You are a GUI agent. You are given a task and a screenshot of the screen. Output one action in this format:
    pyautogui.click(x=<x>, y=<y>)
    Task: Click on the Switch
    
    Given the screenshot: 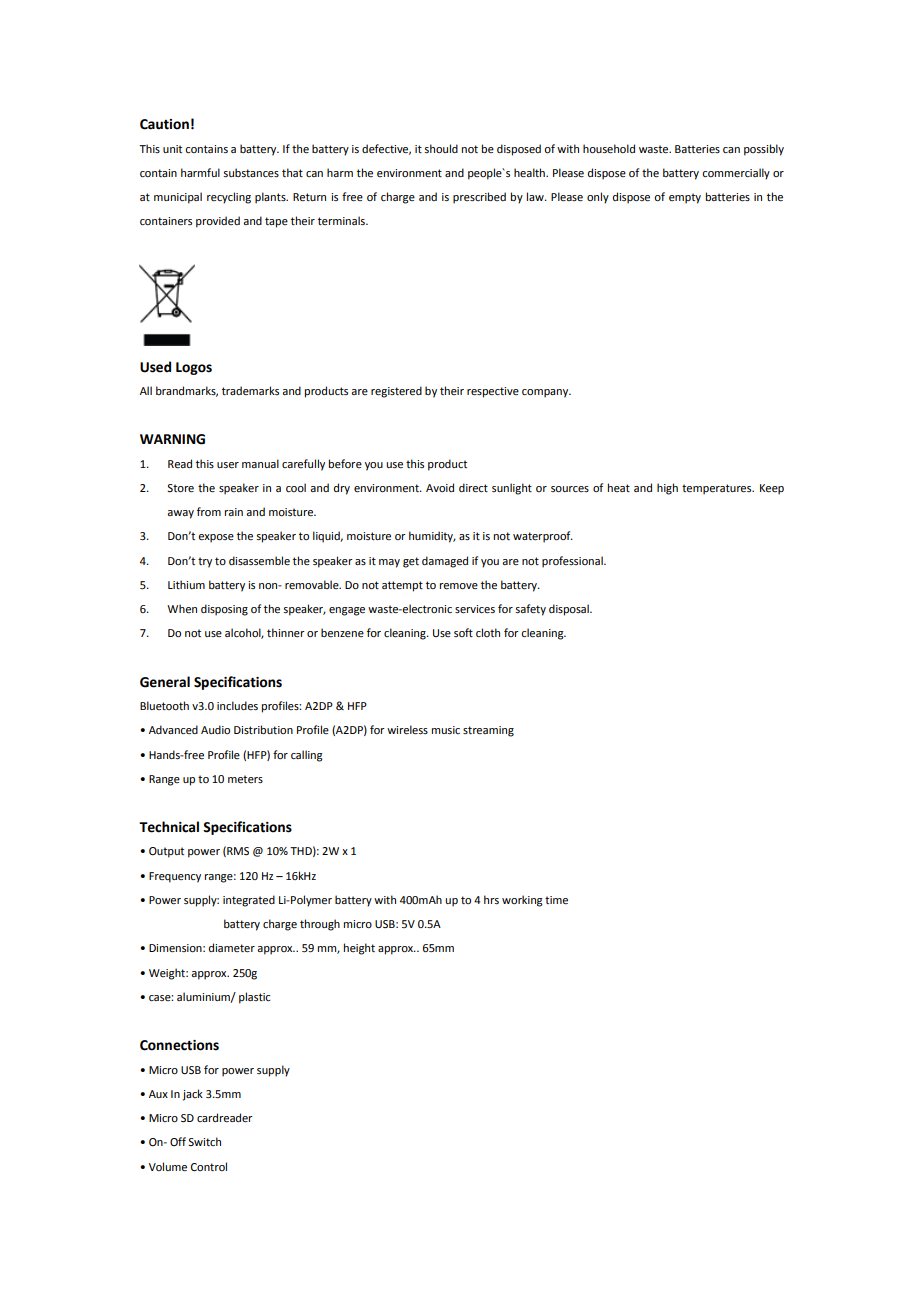 What is the action you would take?
    pyautogui.click(x=204, y=1141)
